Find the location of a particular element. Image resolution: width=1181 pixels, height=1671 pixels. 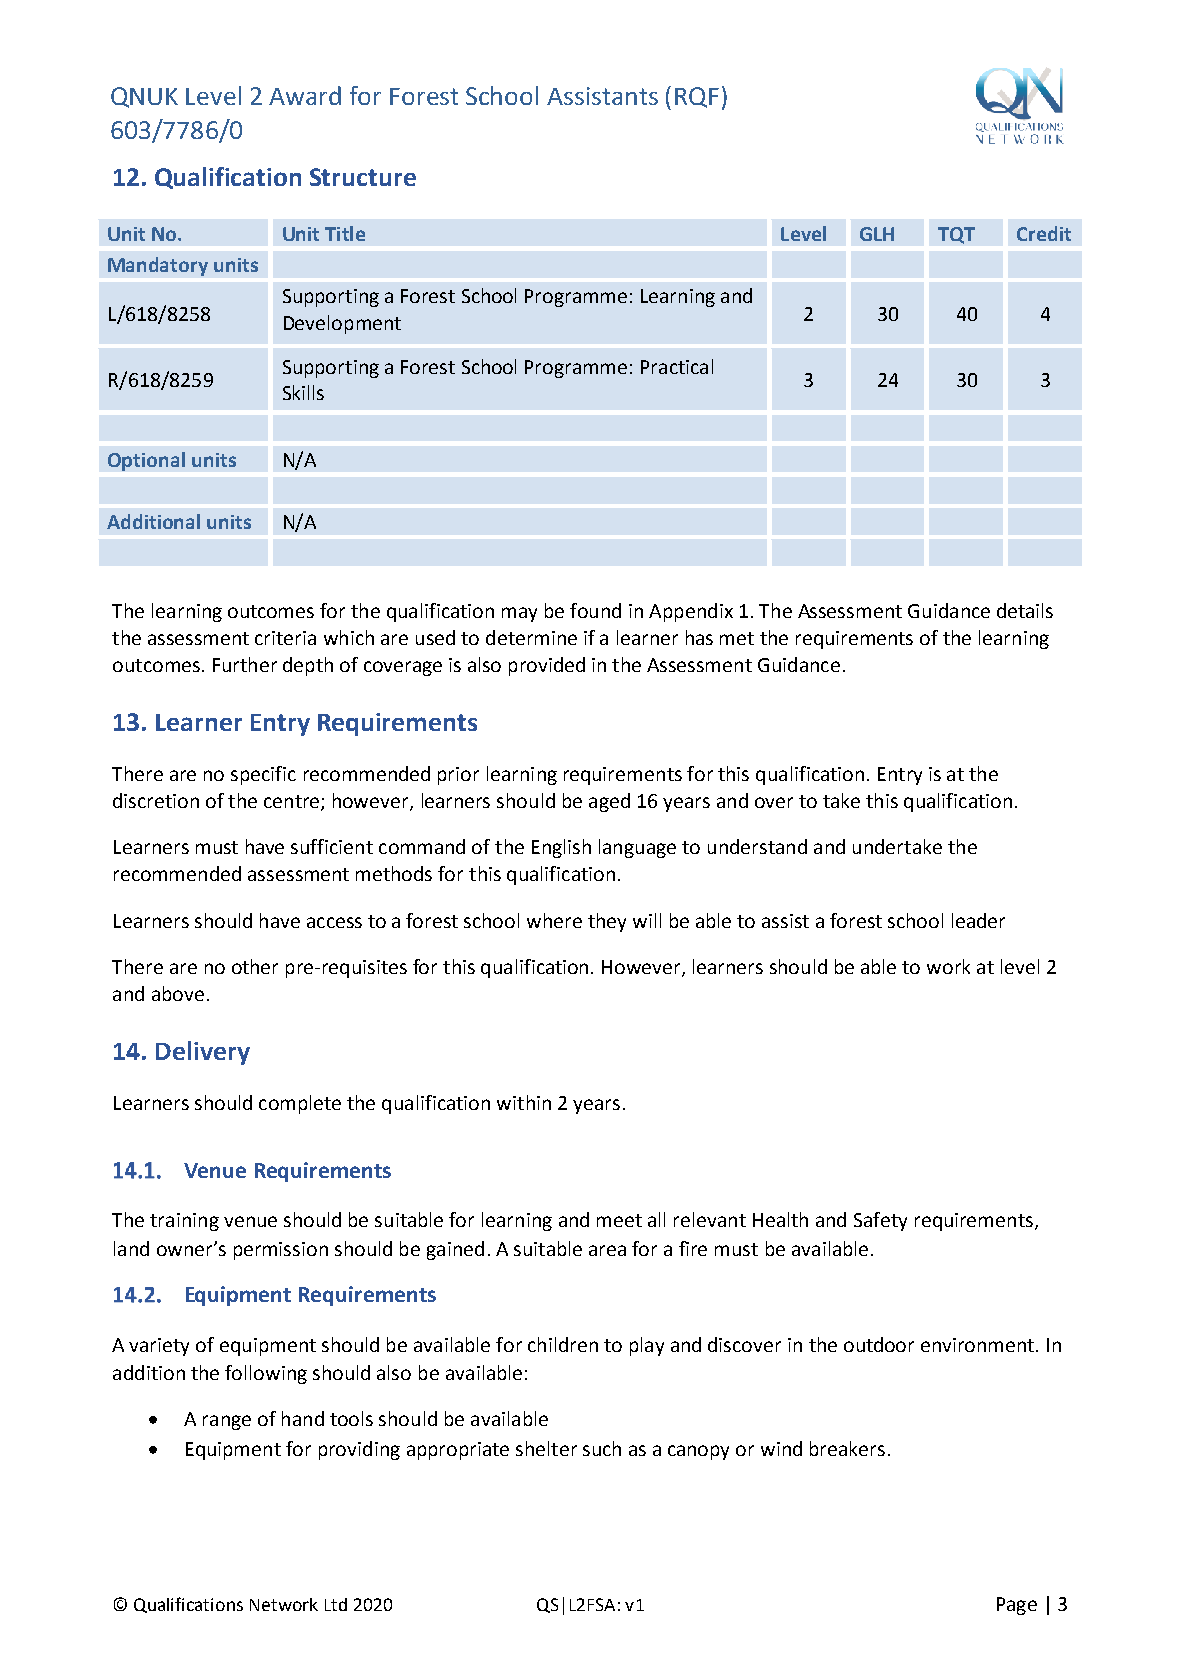

such is located at coordinates (602, 1448).
